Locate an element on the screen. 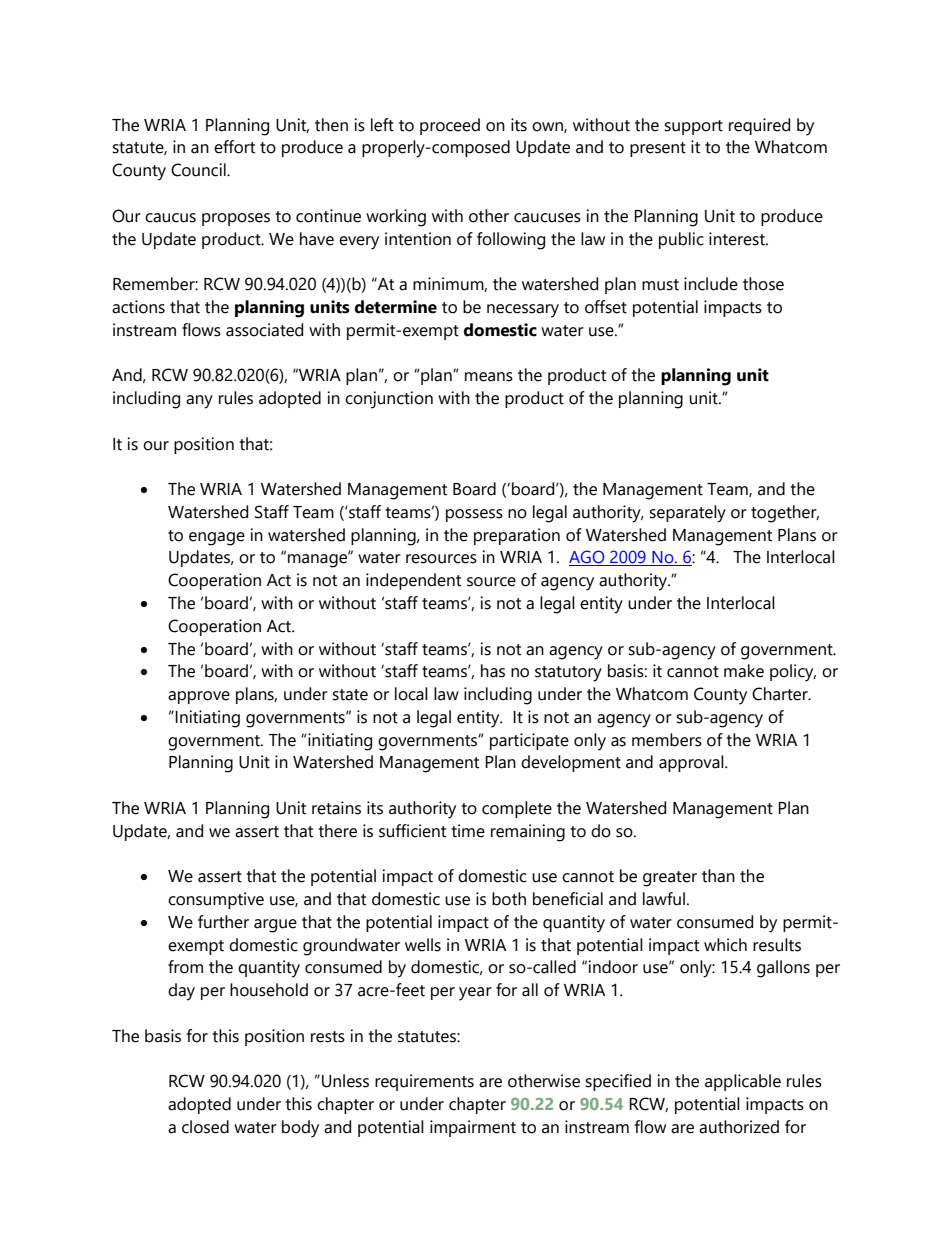 Image resolution: width=952 pixels, height=1233 pixels. closed is located at coordinates (205, 1127).
